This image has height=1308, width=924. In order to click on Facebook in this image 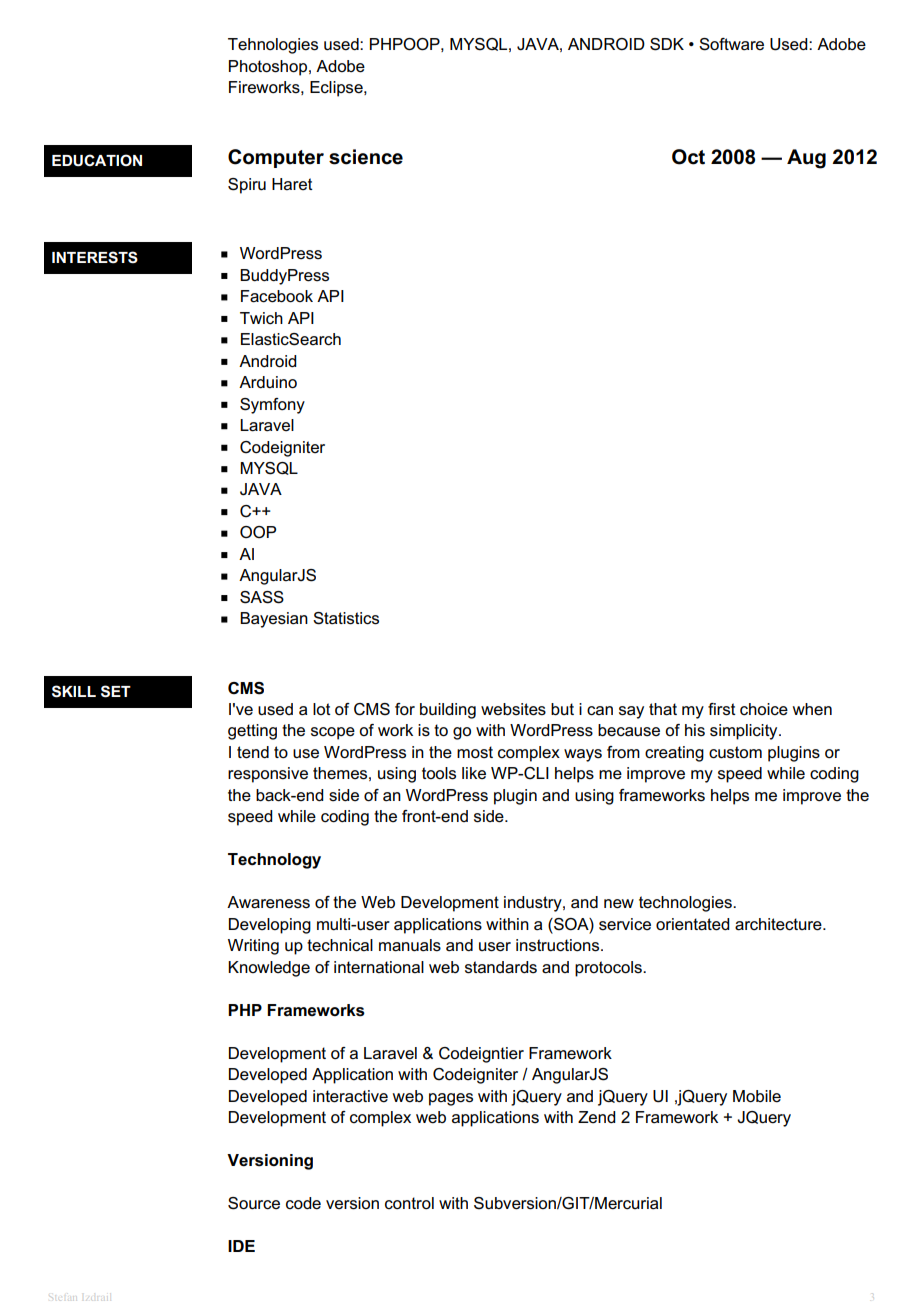, I will do `click(277, 296)`.
